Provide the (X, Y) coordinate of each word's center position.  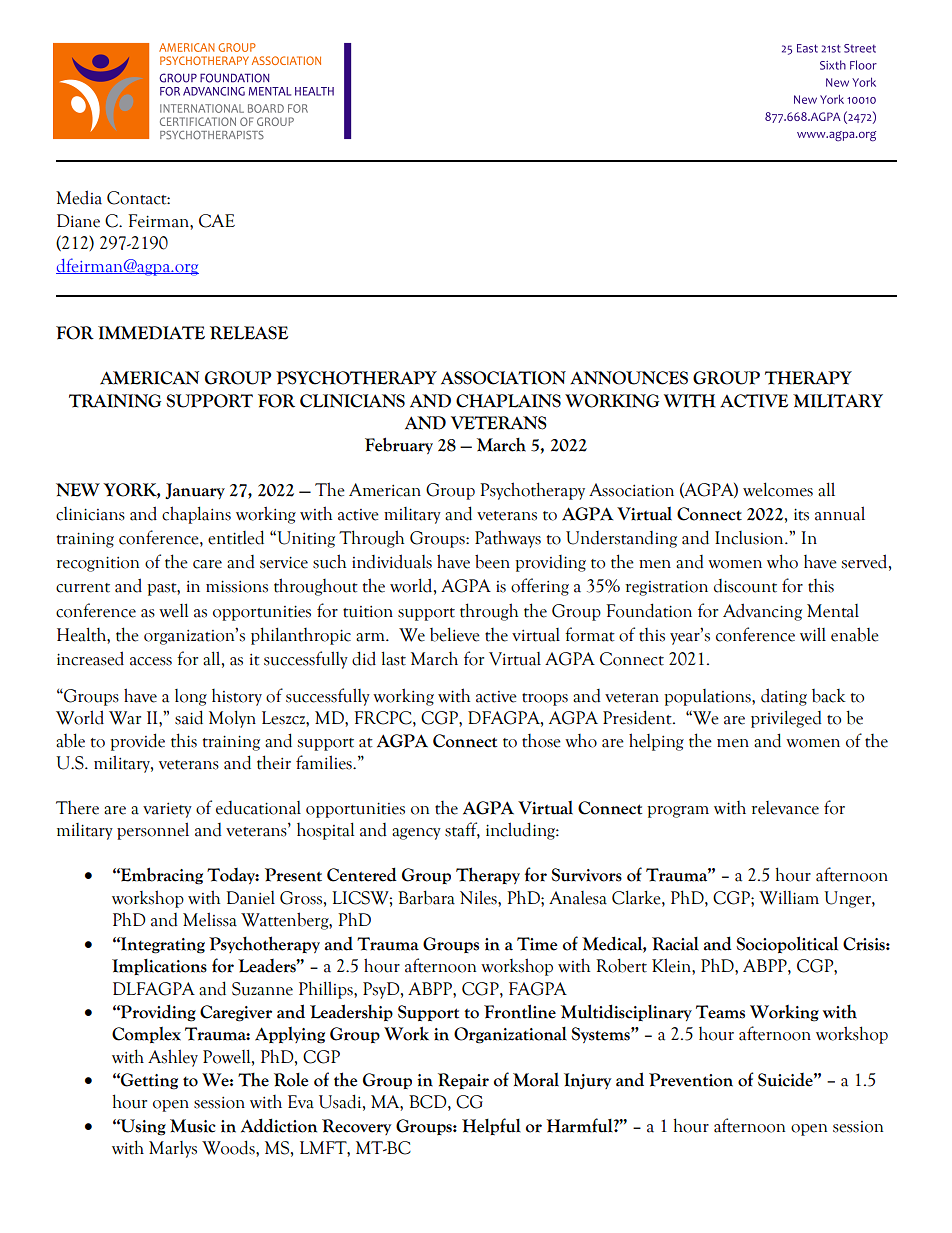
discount (745, 586)
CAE (217, 221)
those (541, 741)
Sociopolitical (787, 944)
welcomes (778, 489)
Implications (159, 967)
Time (537, 944)
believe (455, 634)
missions (237, 586)
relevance (785, 808)
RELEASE (249, 333)
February (399, 445)
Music (193, 1126)
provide (137, 742)
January (195, 491)
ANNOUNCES (629, 378)
